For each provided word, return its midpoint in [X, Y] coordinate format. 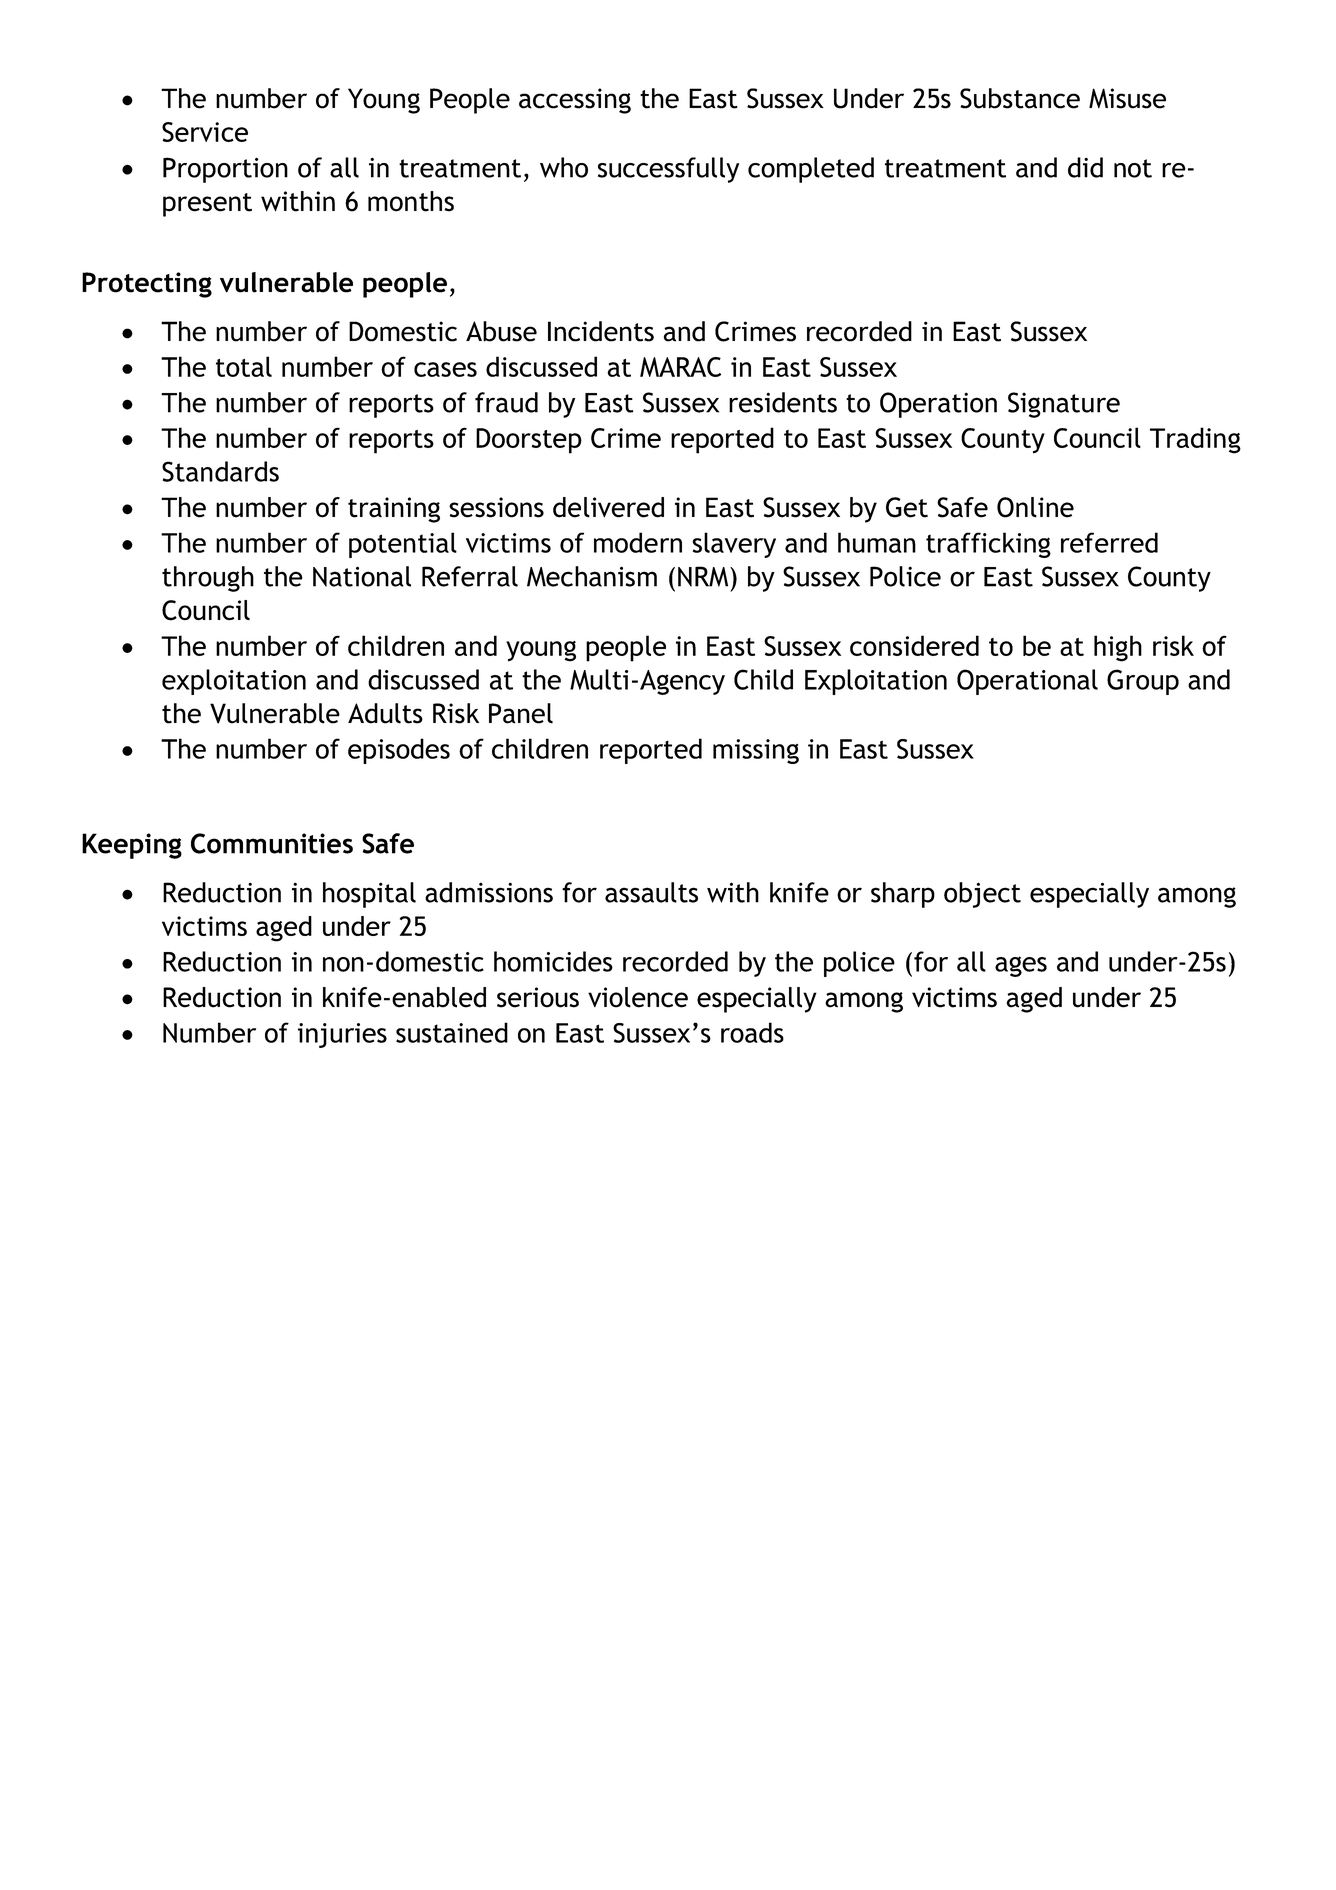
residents [783, 402]
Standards [220, 471]
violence [638, 997]
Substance [1020, 98]
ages [1021, 966]
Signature [1064, 405]
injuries [342, 1035]
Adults [385, 713]
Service [205, 132]
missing [756, 751]
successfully [668, 170]
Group [1143, 682]
